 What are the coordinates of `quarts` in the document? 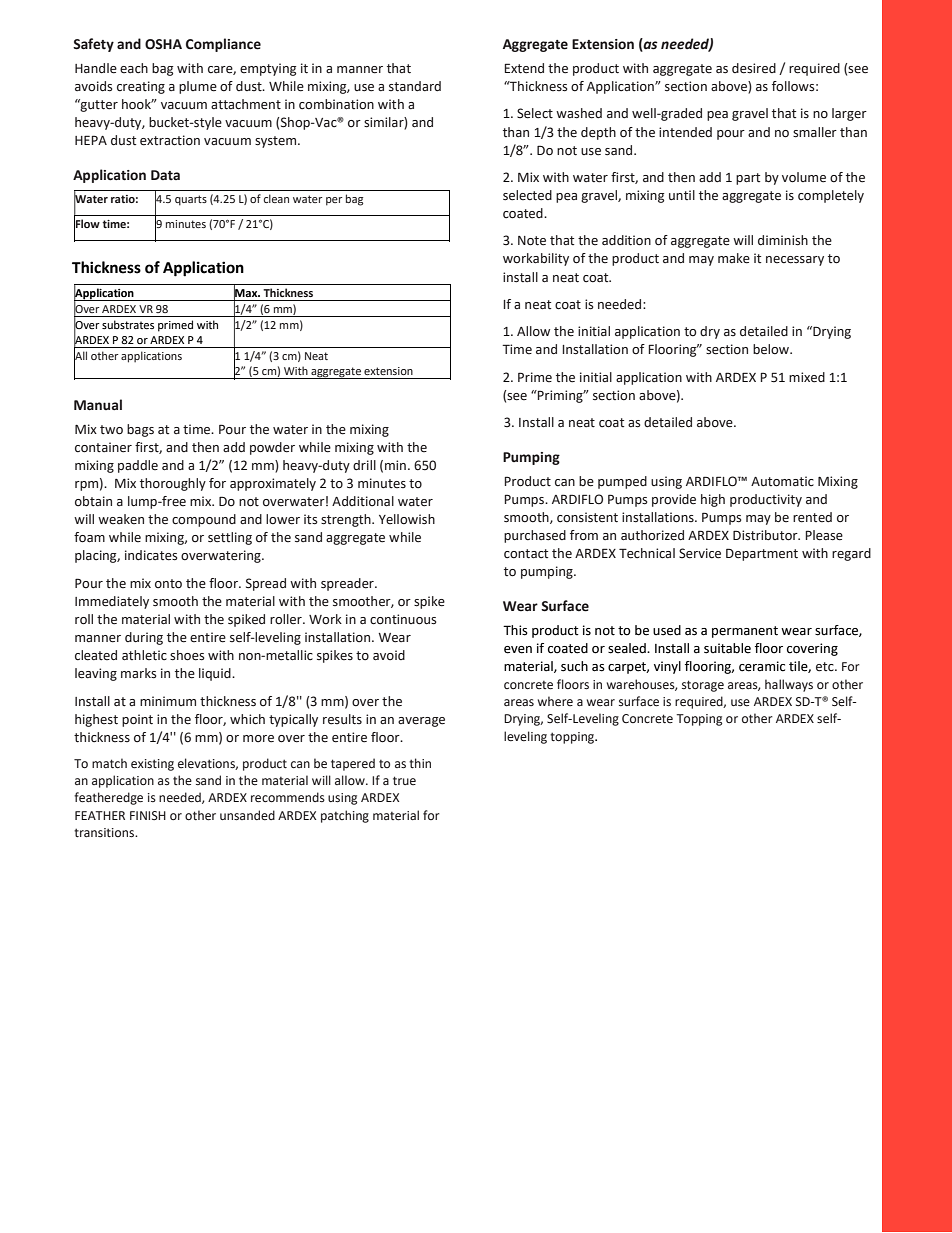 It's located at (191, 200).
